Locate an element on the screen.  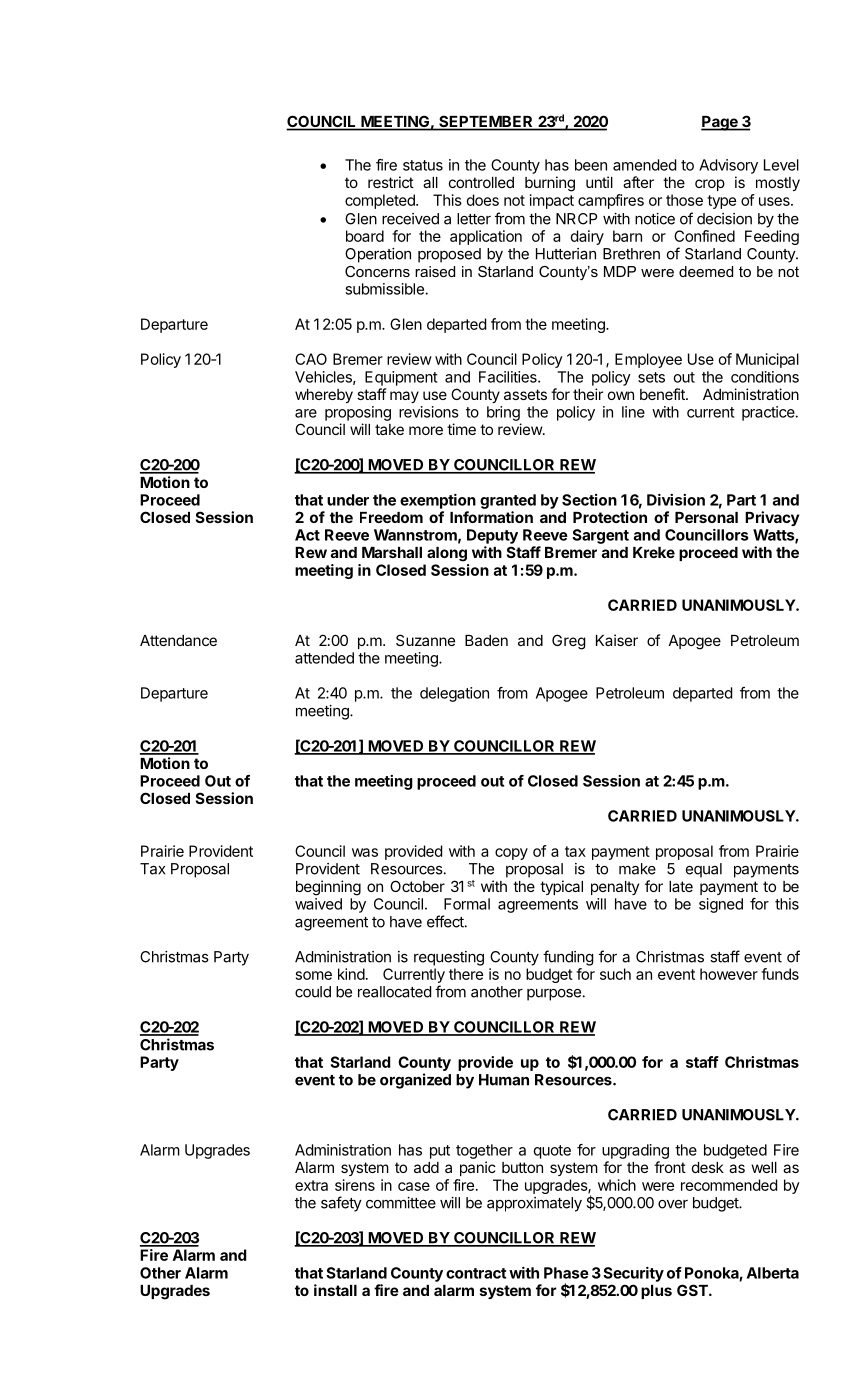
delegation is located at coordinates (454, 694).
